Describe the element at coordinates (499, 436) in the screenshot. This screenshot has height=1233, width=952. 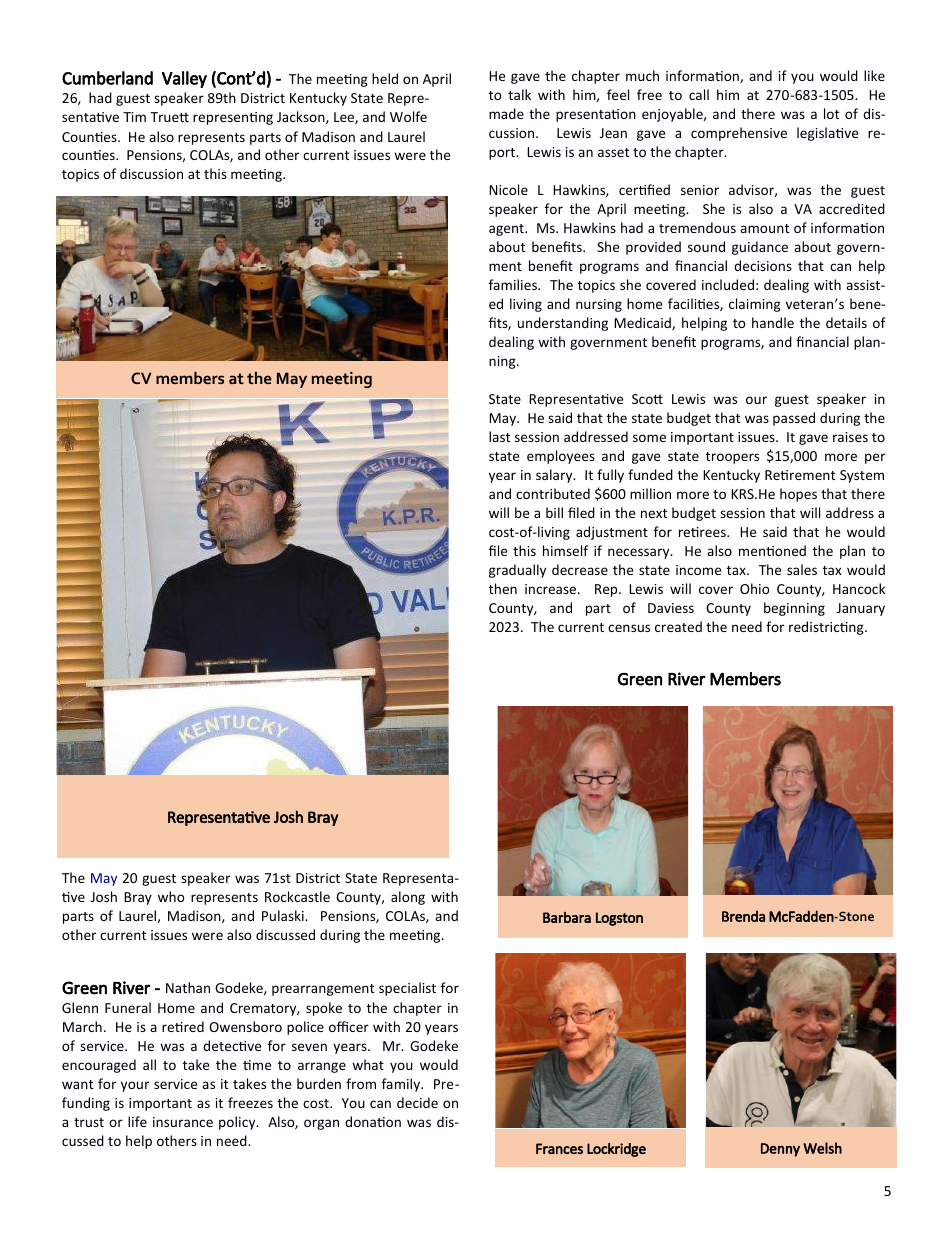
I see `last` at that location.
